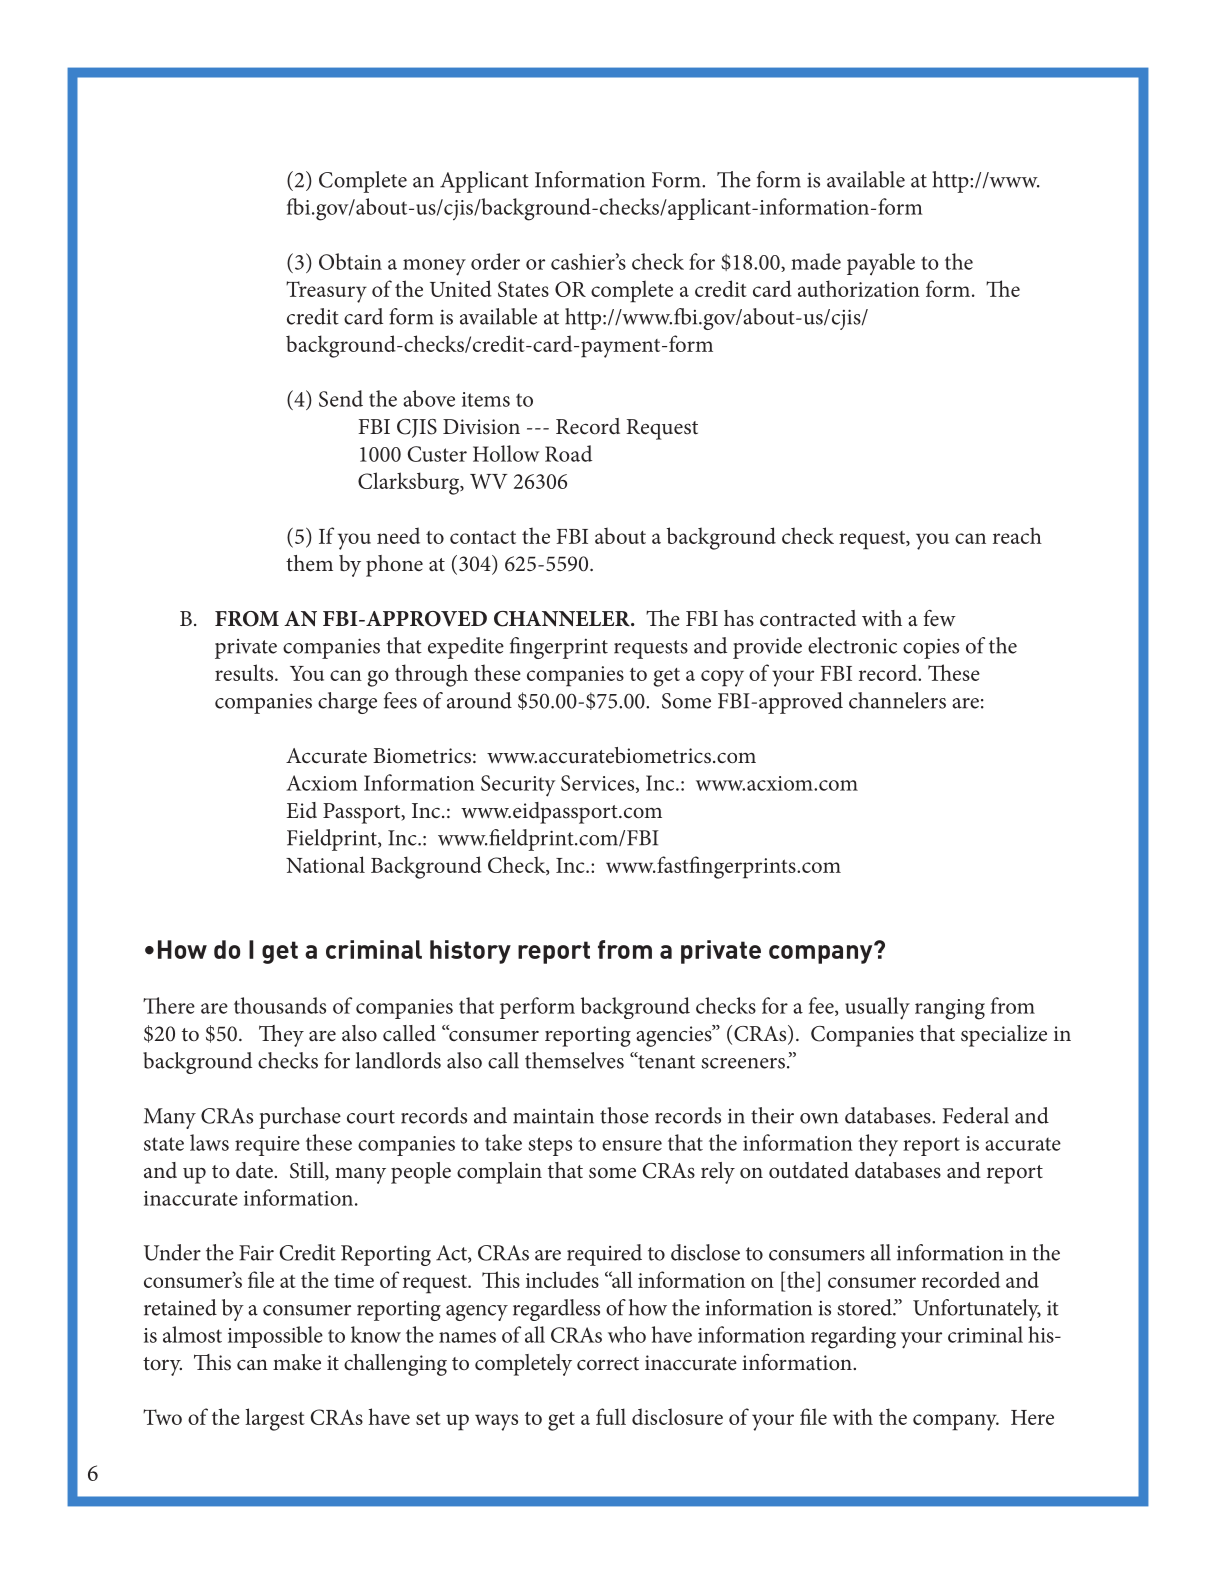 This image has width=1216, height=1574. What do you see at coordinates (881, 264) in the image?
I see `payable` at bounding box center [881, 264].
